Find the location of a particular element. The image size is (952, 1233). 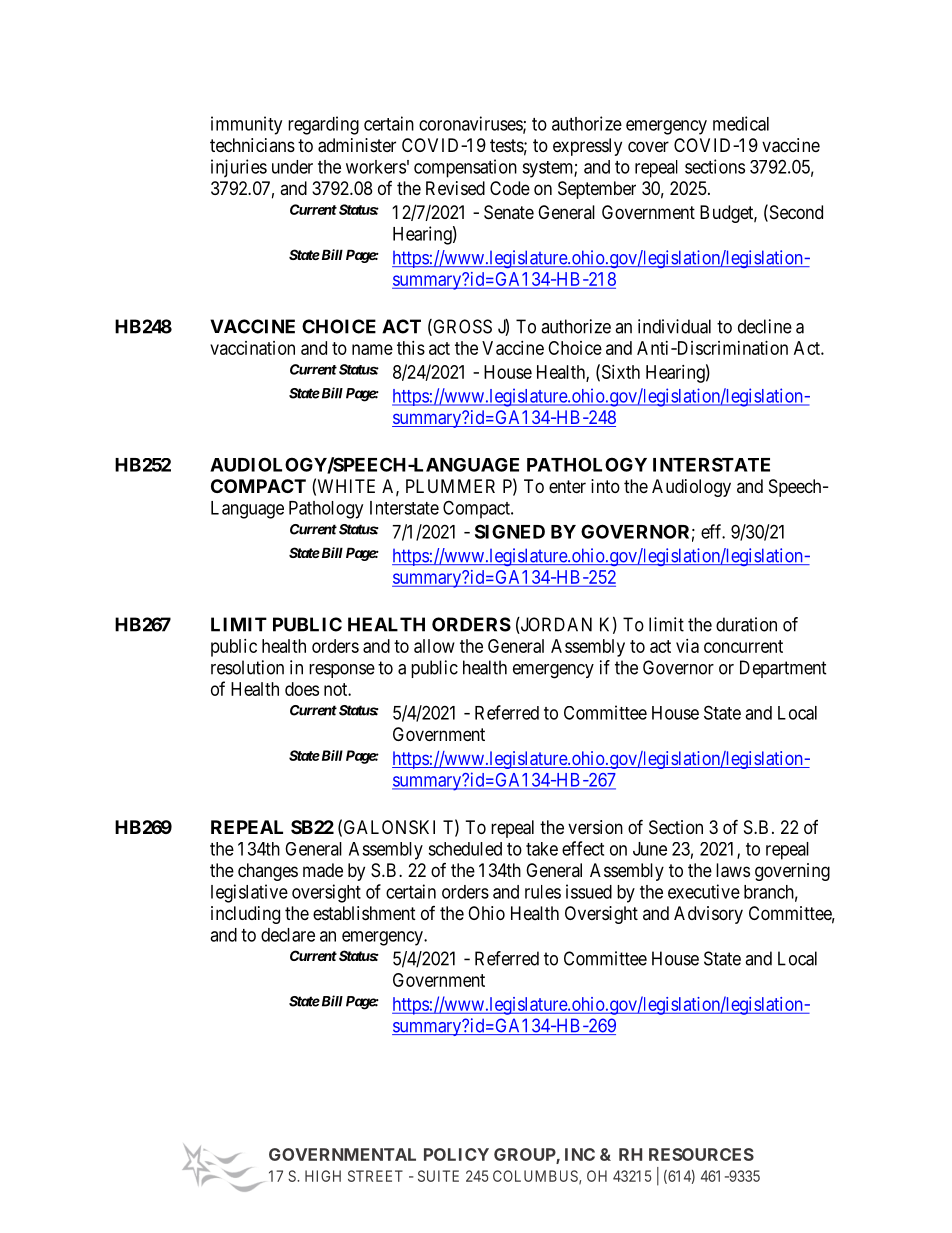

does is located at coordinates (302, 689).
